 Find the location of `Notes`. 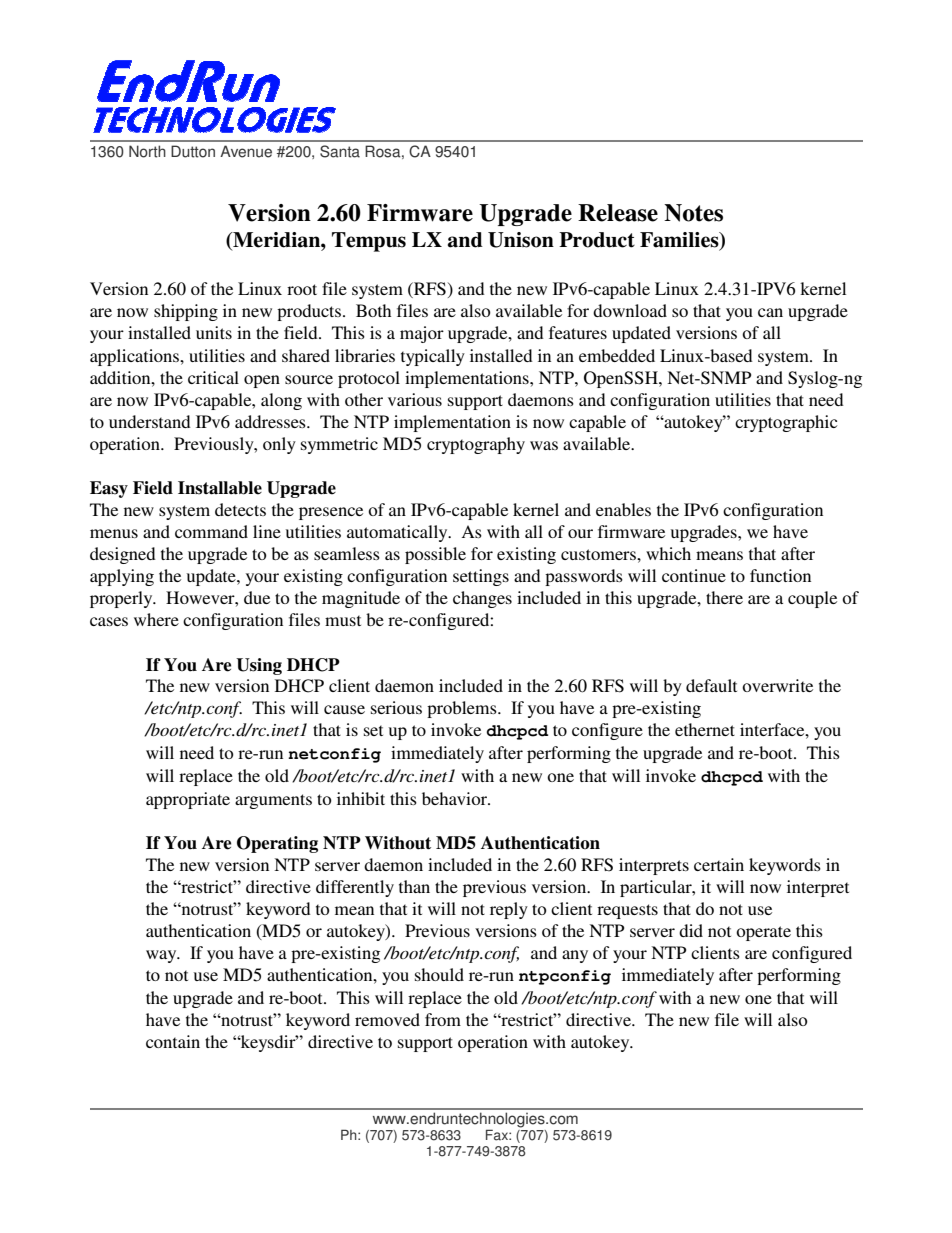

Notes is located at coordinates (693, 213).
